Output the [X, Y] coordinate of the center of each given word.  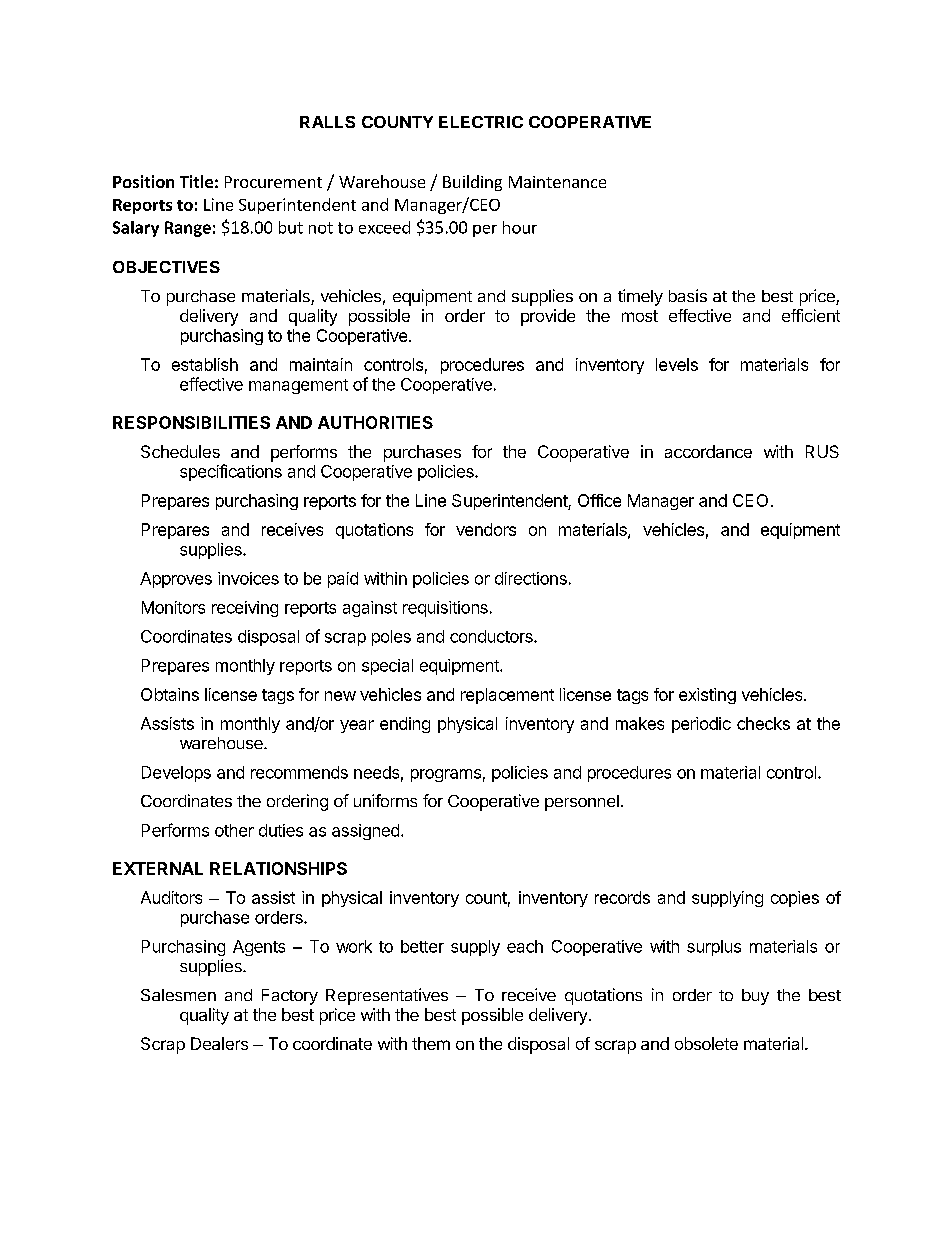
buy [755, 997]
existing [707, 696]
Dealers [219, 1043]
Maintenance [557, 182]
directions [531, 578]
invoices [248, 578]
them [431, 1043]
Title [196, 181]
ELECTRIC [481, 122]
